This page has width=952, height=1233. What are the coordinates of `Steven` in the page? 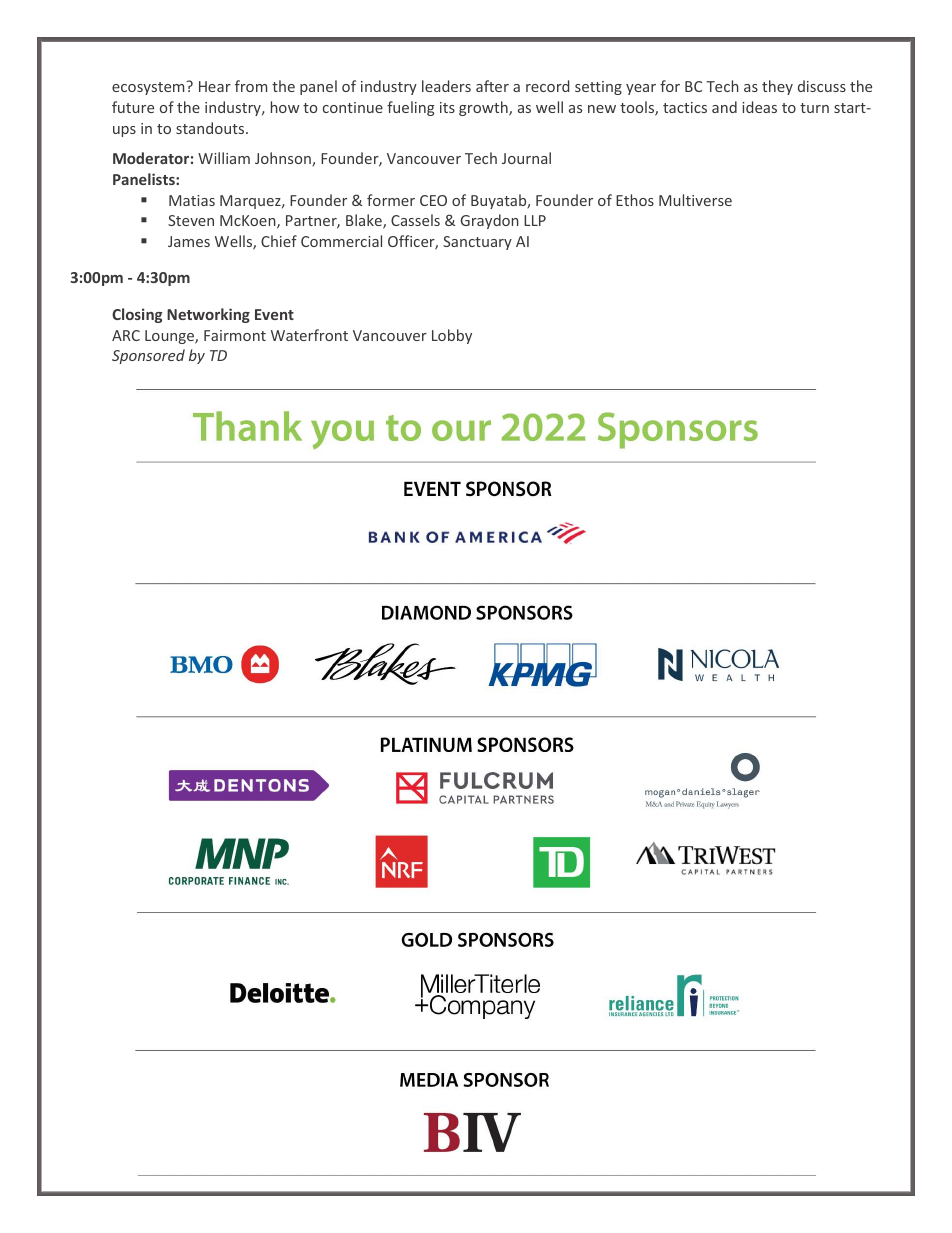 It's located at (191, 220).
